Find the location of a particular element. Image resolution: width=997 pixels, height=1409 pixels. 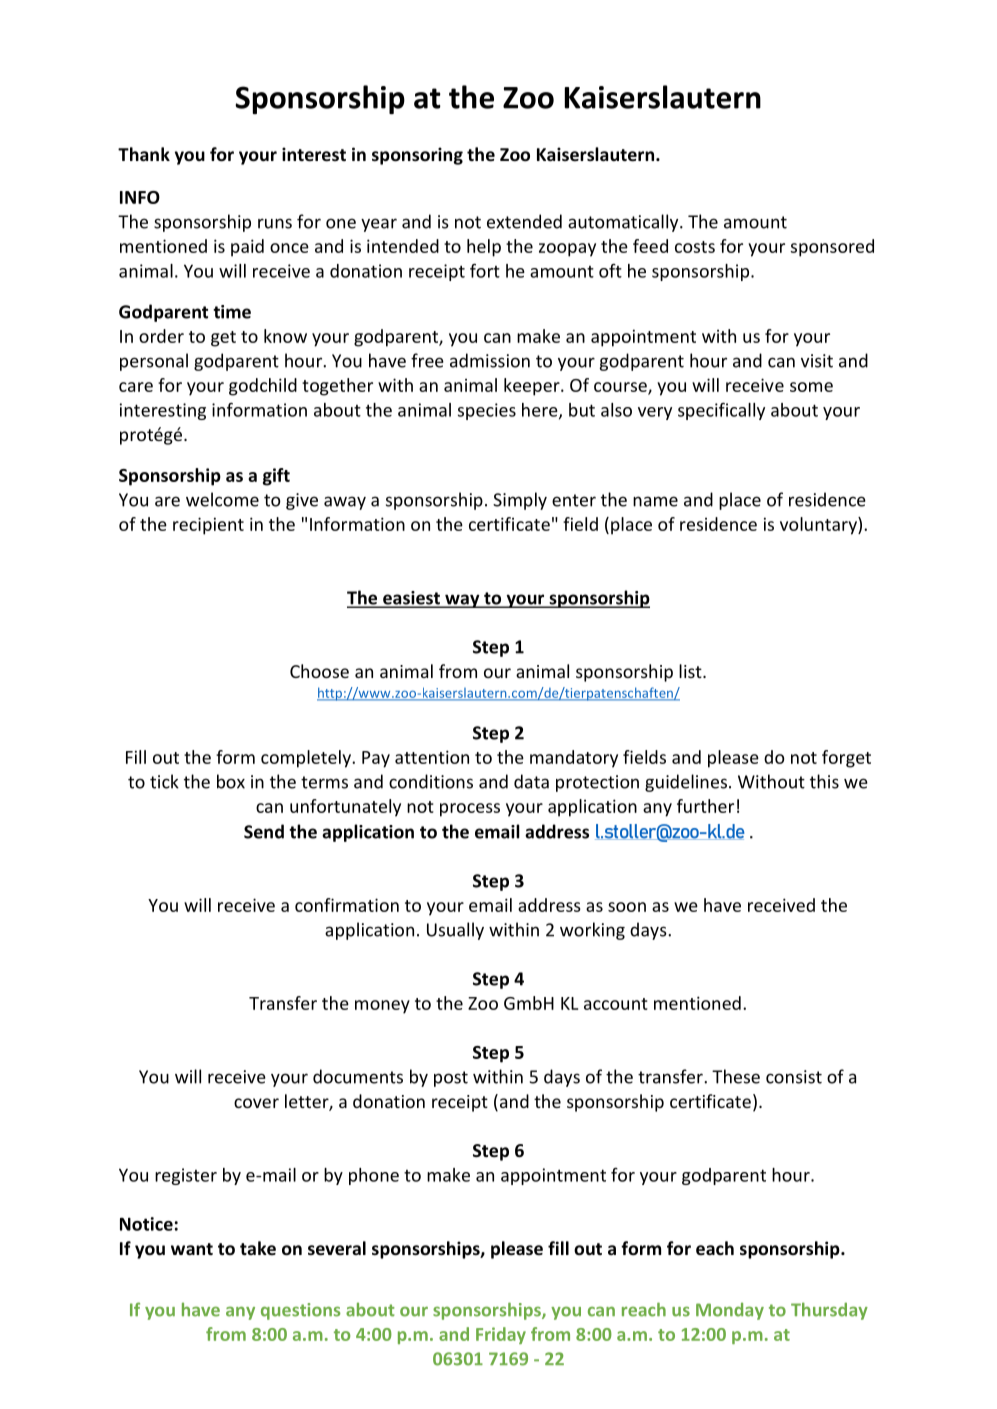

data is located at coordinates (531, 781).
